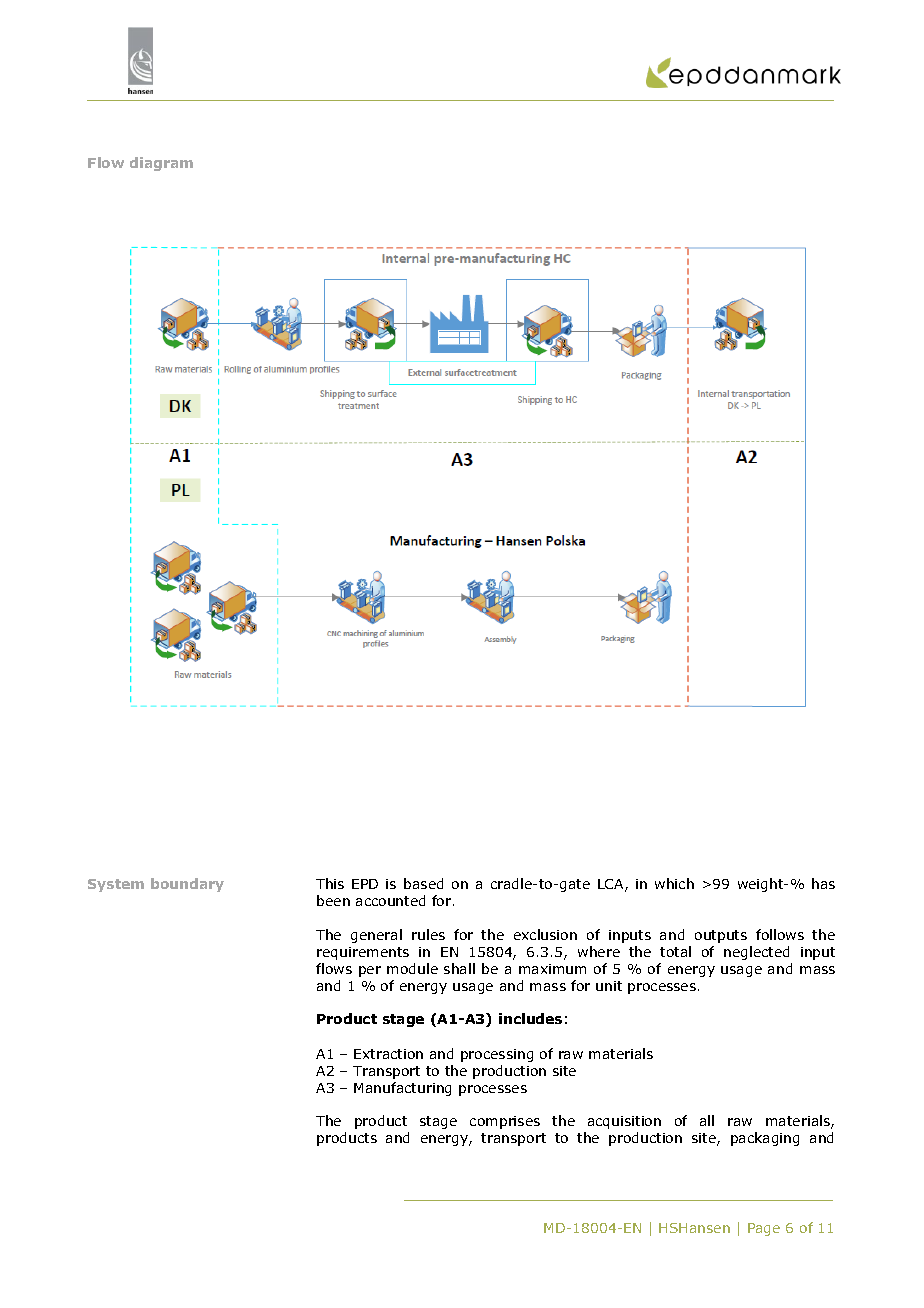 Image resolution: width=924 pixels, height=1308 pixels. Describe the element at coordinates (116, 885) in the screenshot. I see `System` at that location.
